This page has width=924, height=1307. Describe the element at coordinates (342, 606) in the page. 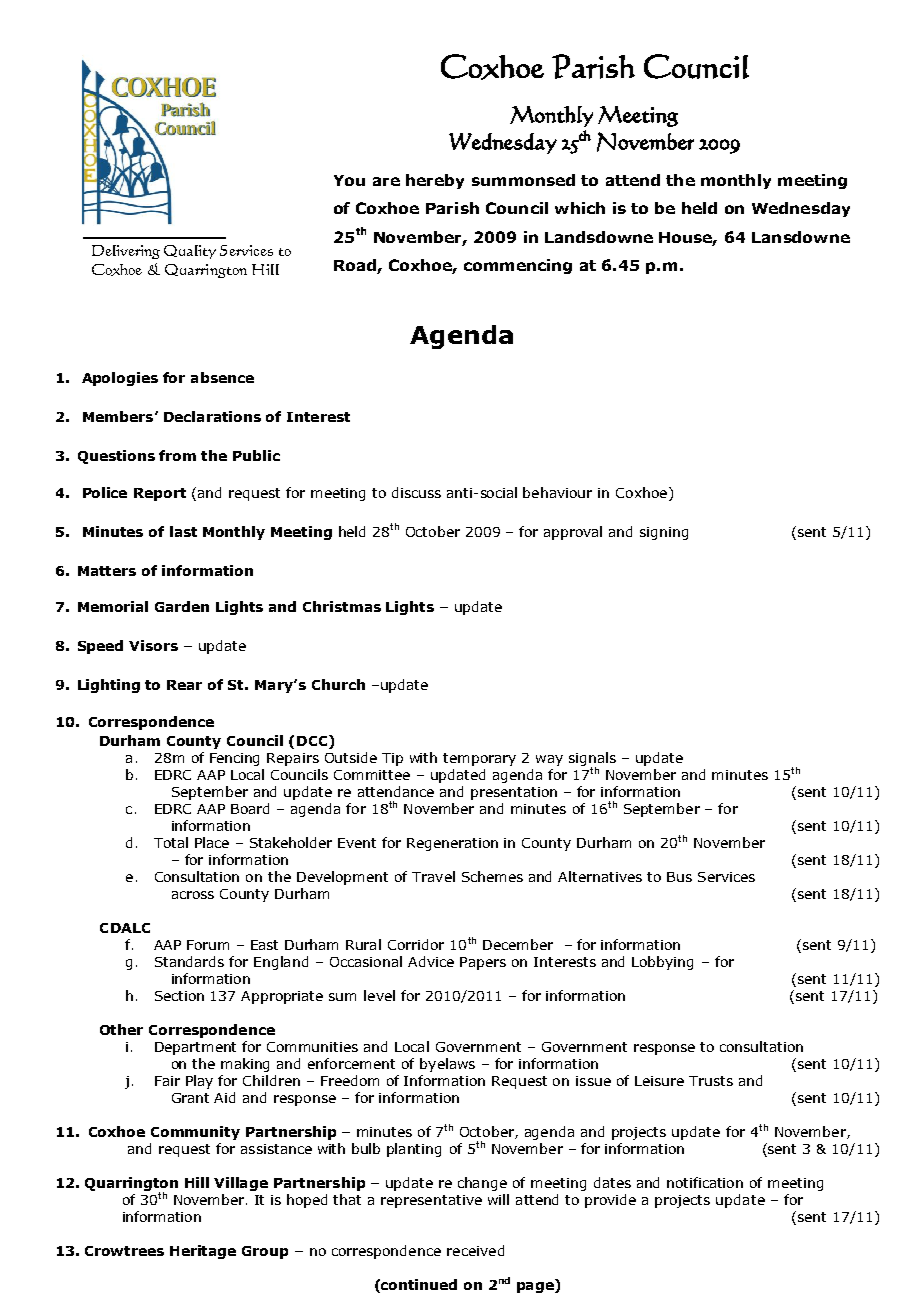

I see `Christmas` at that location.
